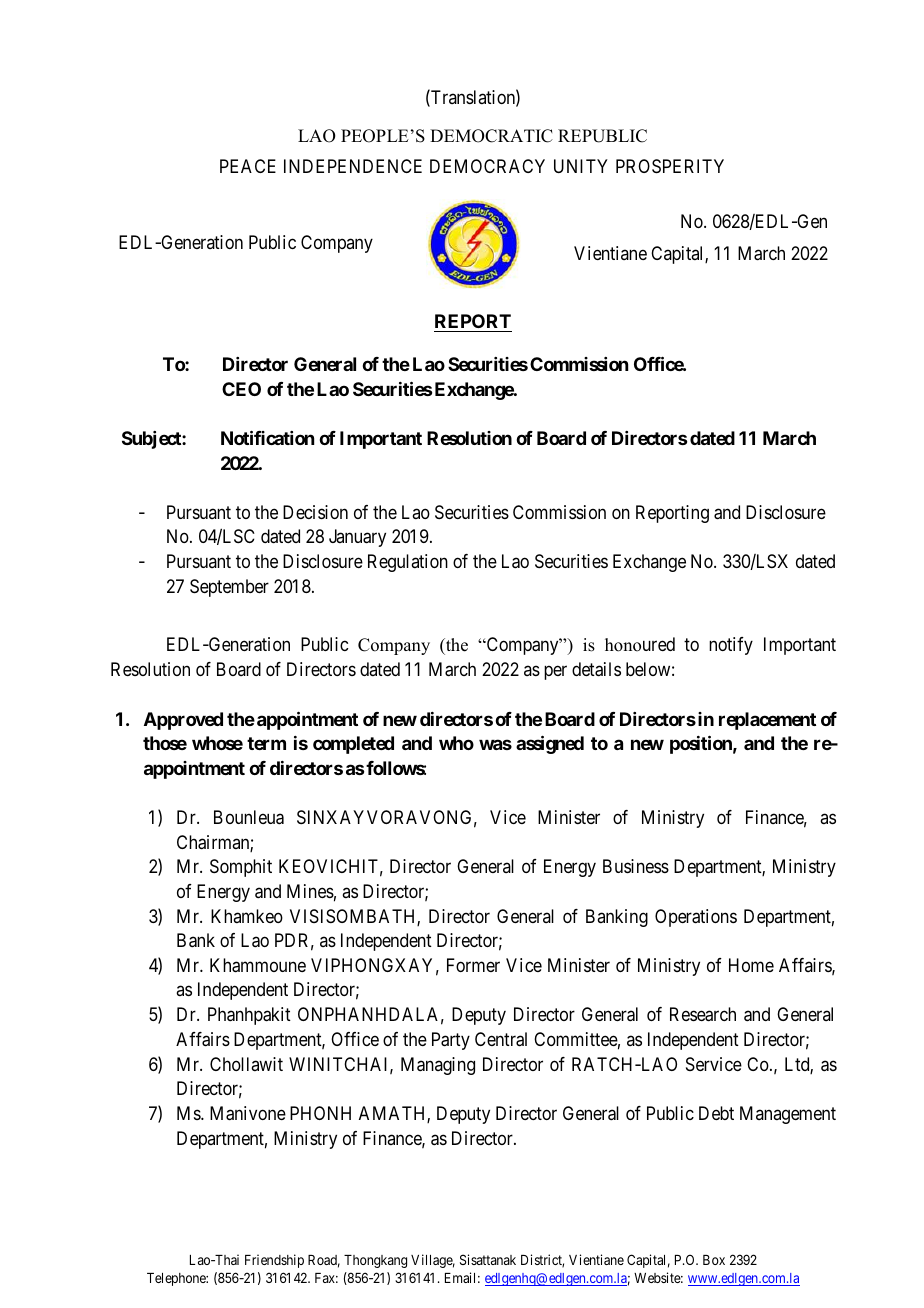 The image size is (924, 1308). What do you see at coordinates (274, 1261) in the screenshot?
I see `Friendship` at bounding box center [274, 1261].
